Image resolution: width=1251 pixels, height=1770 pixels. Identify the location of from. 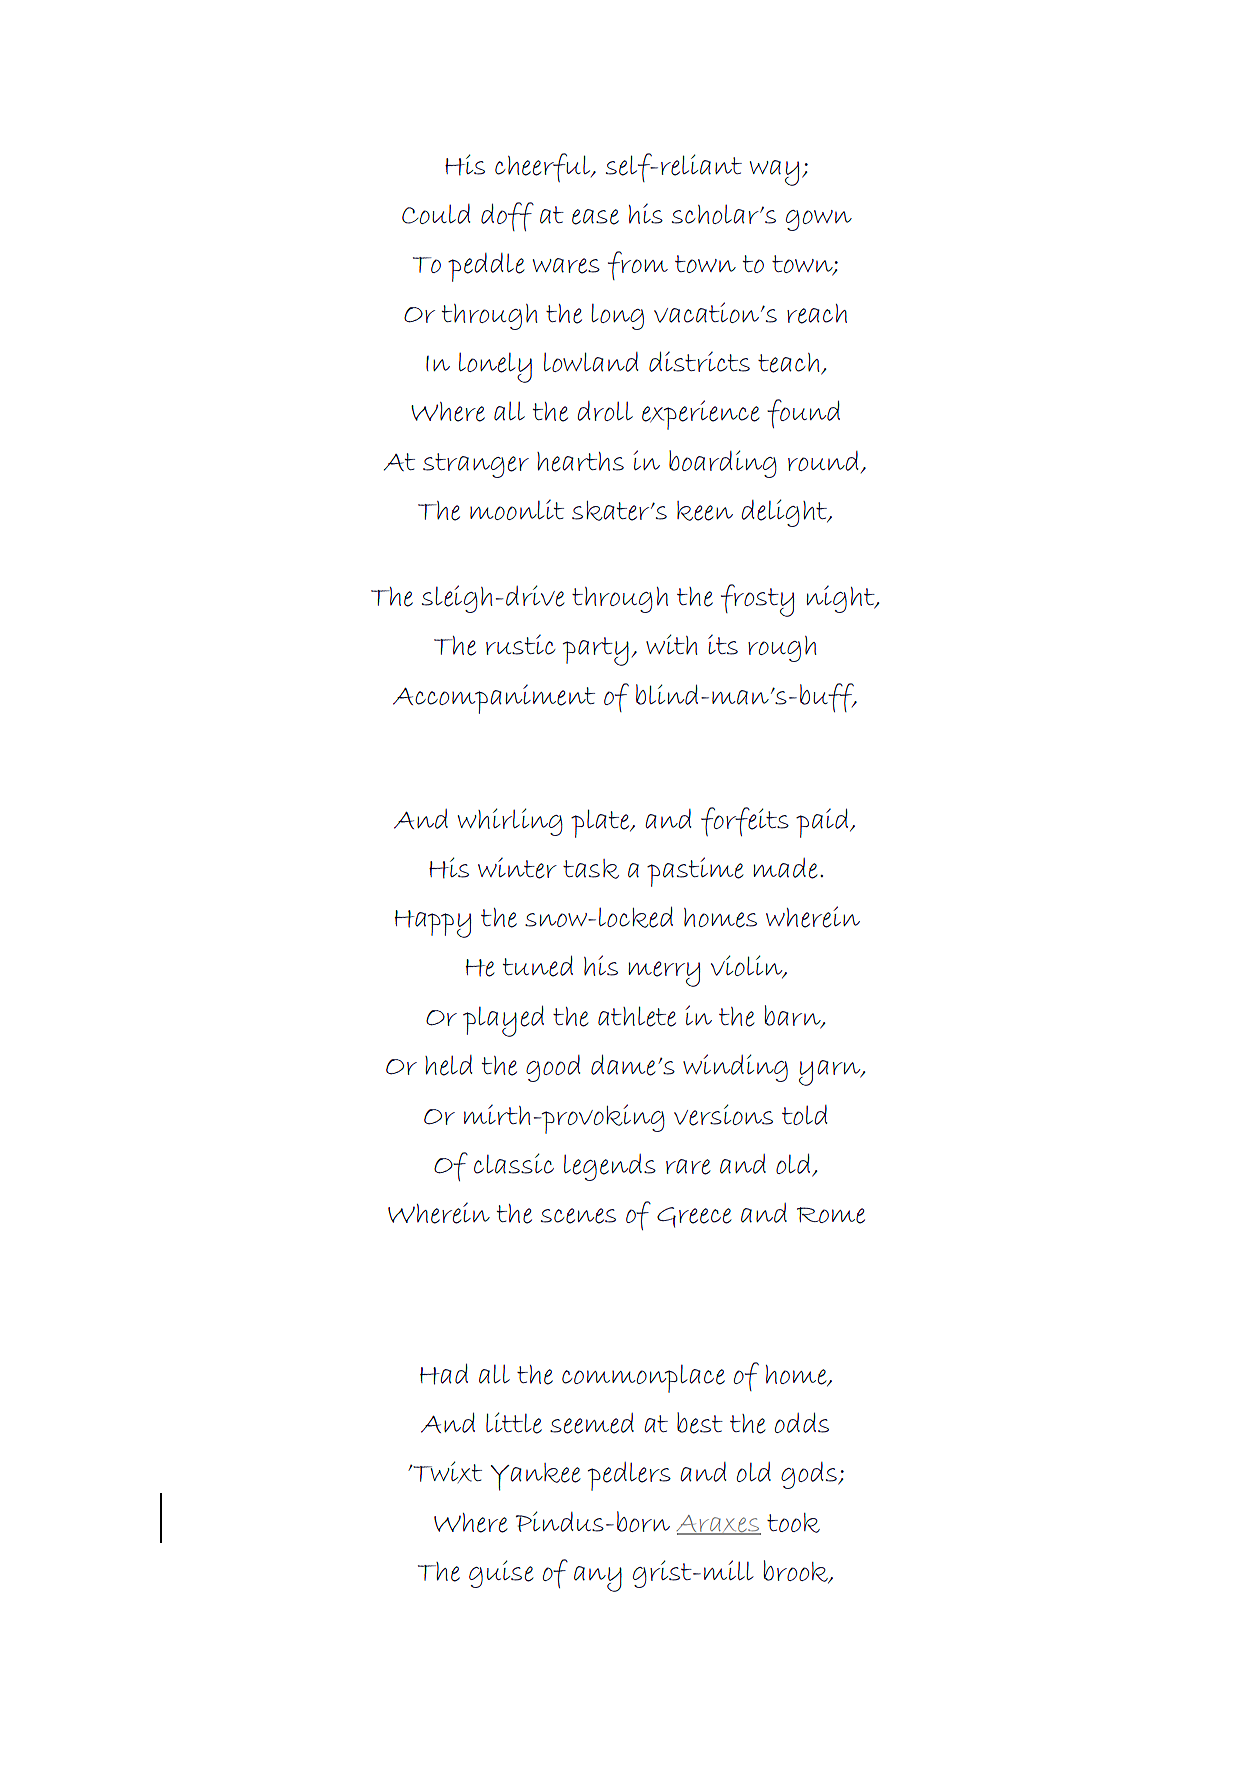
(638, 265).
